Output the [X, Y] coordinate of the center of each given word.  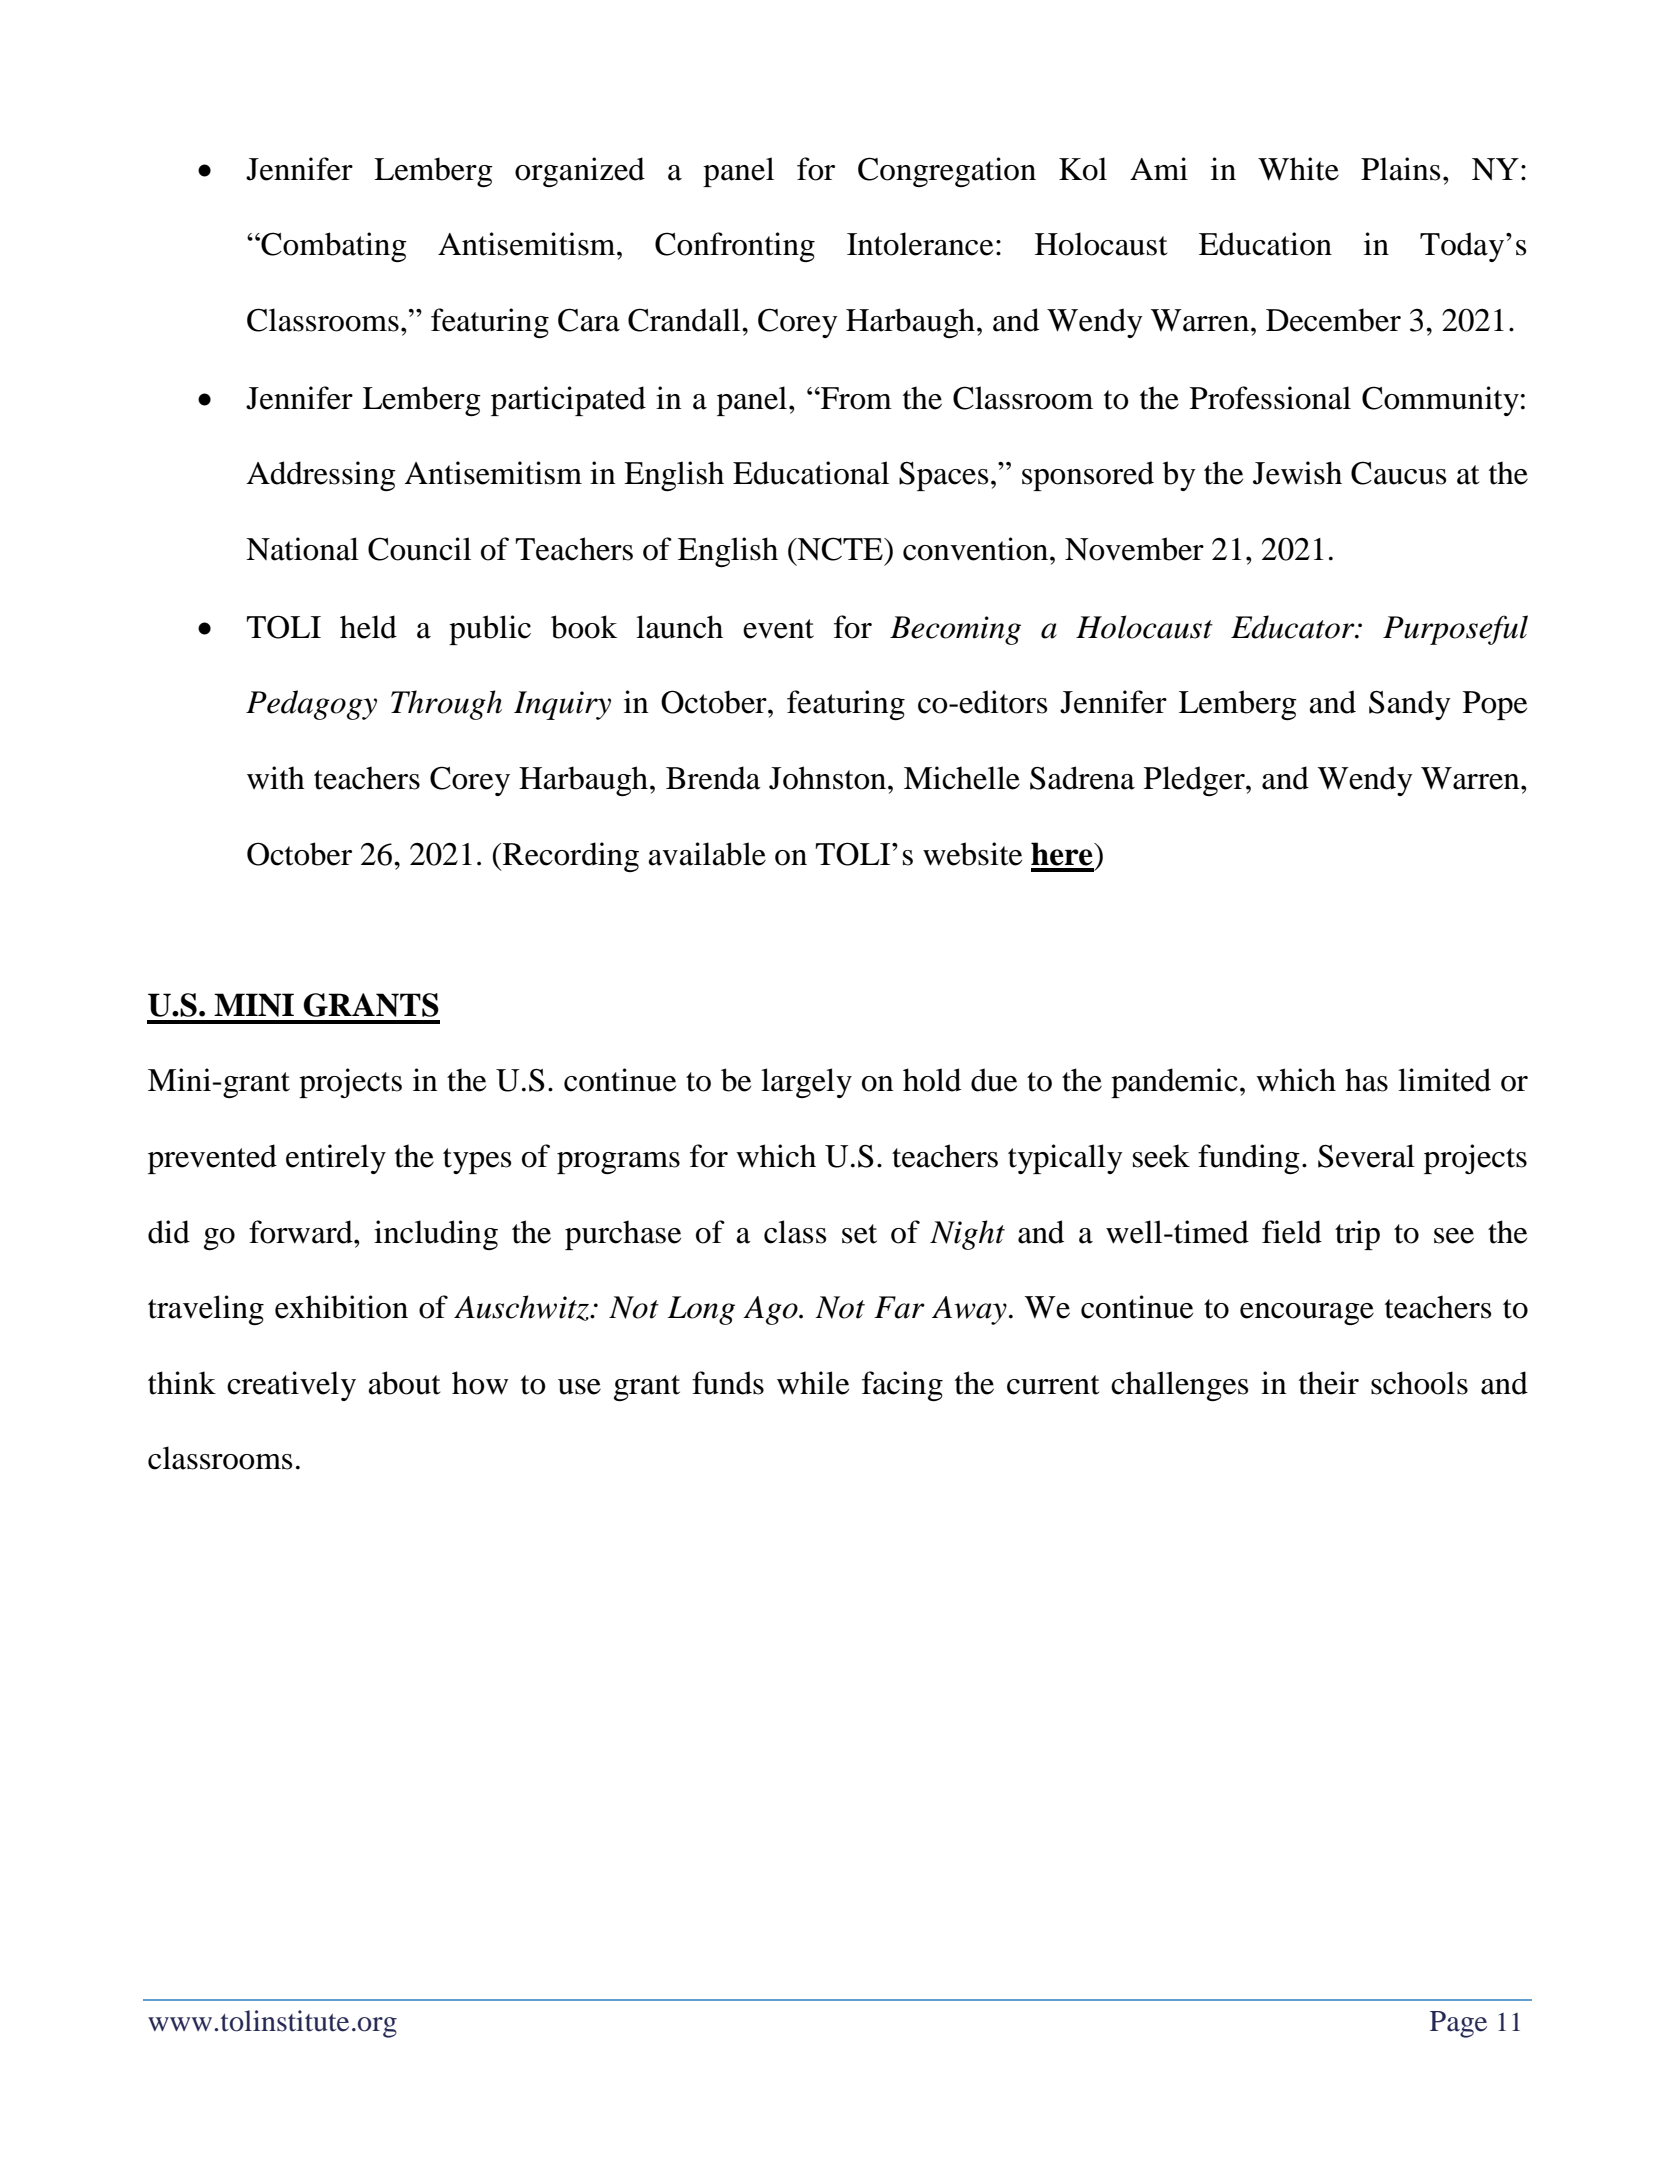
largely [806, 1083]
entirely [336, 1159]
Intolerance [920, 244]
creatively [291, 1386]
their [1329, 1383]
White [1298, 169]
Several [1366, 1156]
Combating [333, 247]
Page [1458, 2024]
